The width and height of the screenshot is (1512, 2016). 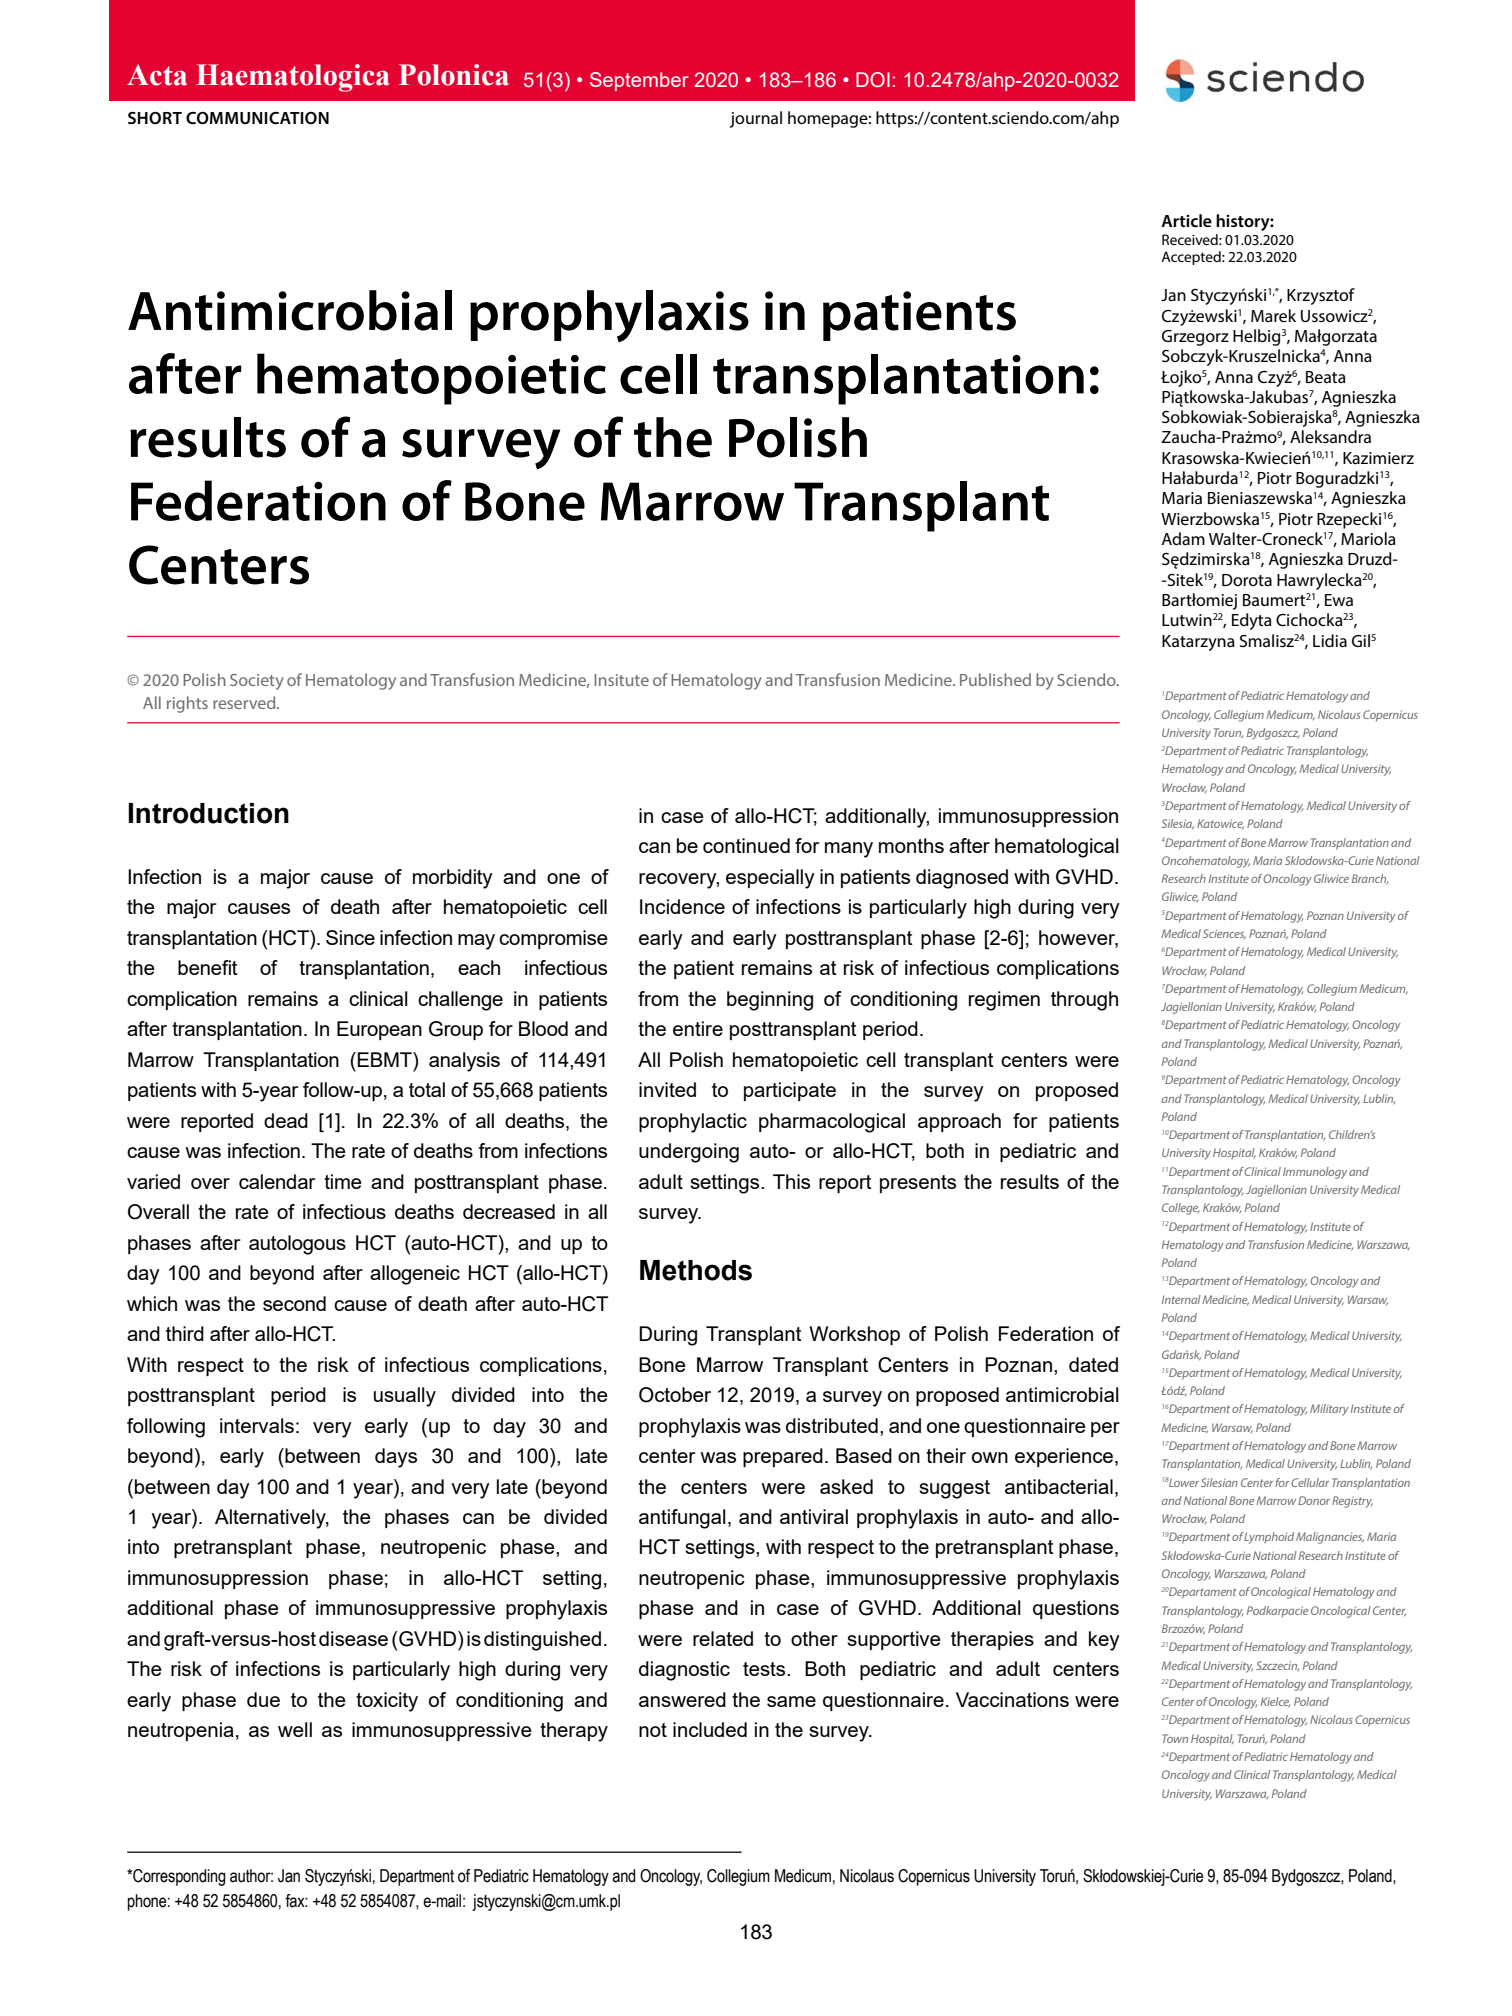 I want to click on Society, so click(x=256, y=682).
